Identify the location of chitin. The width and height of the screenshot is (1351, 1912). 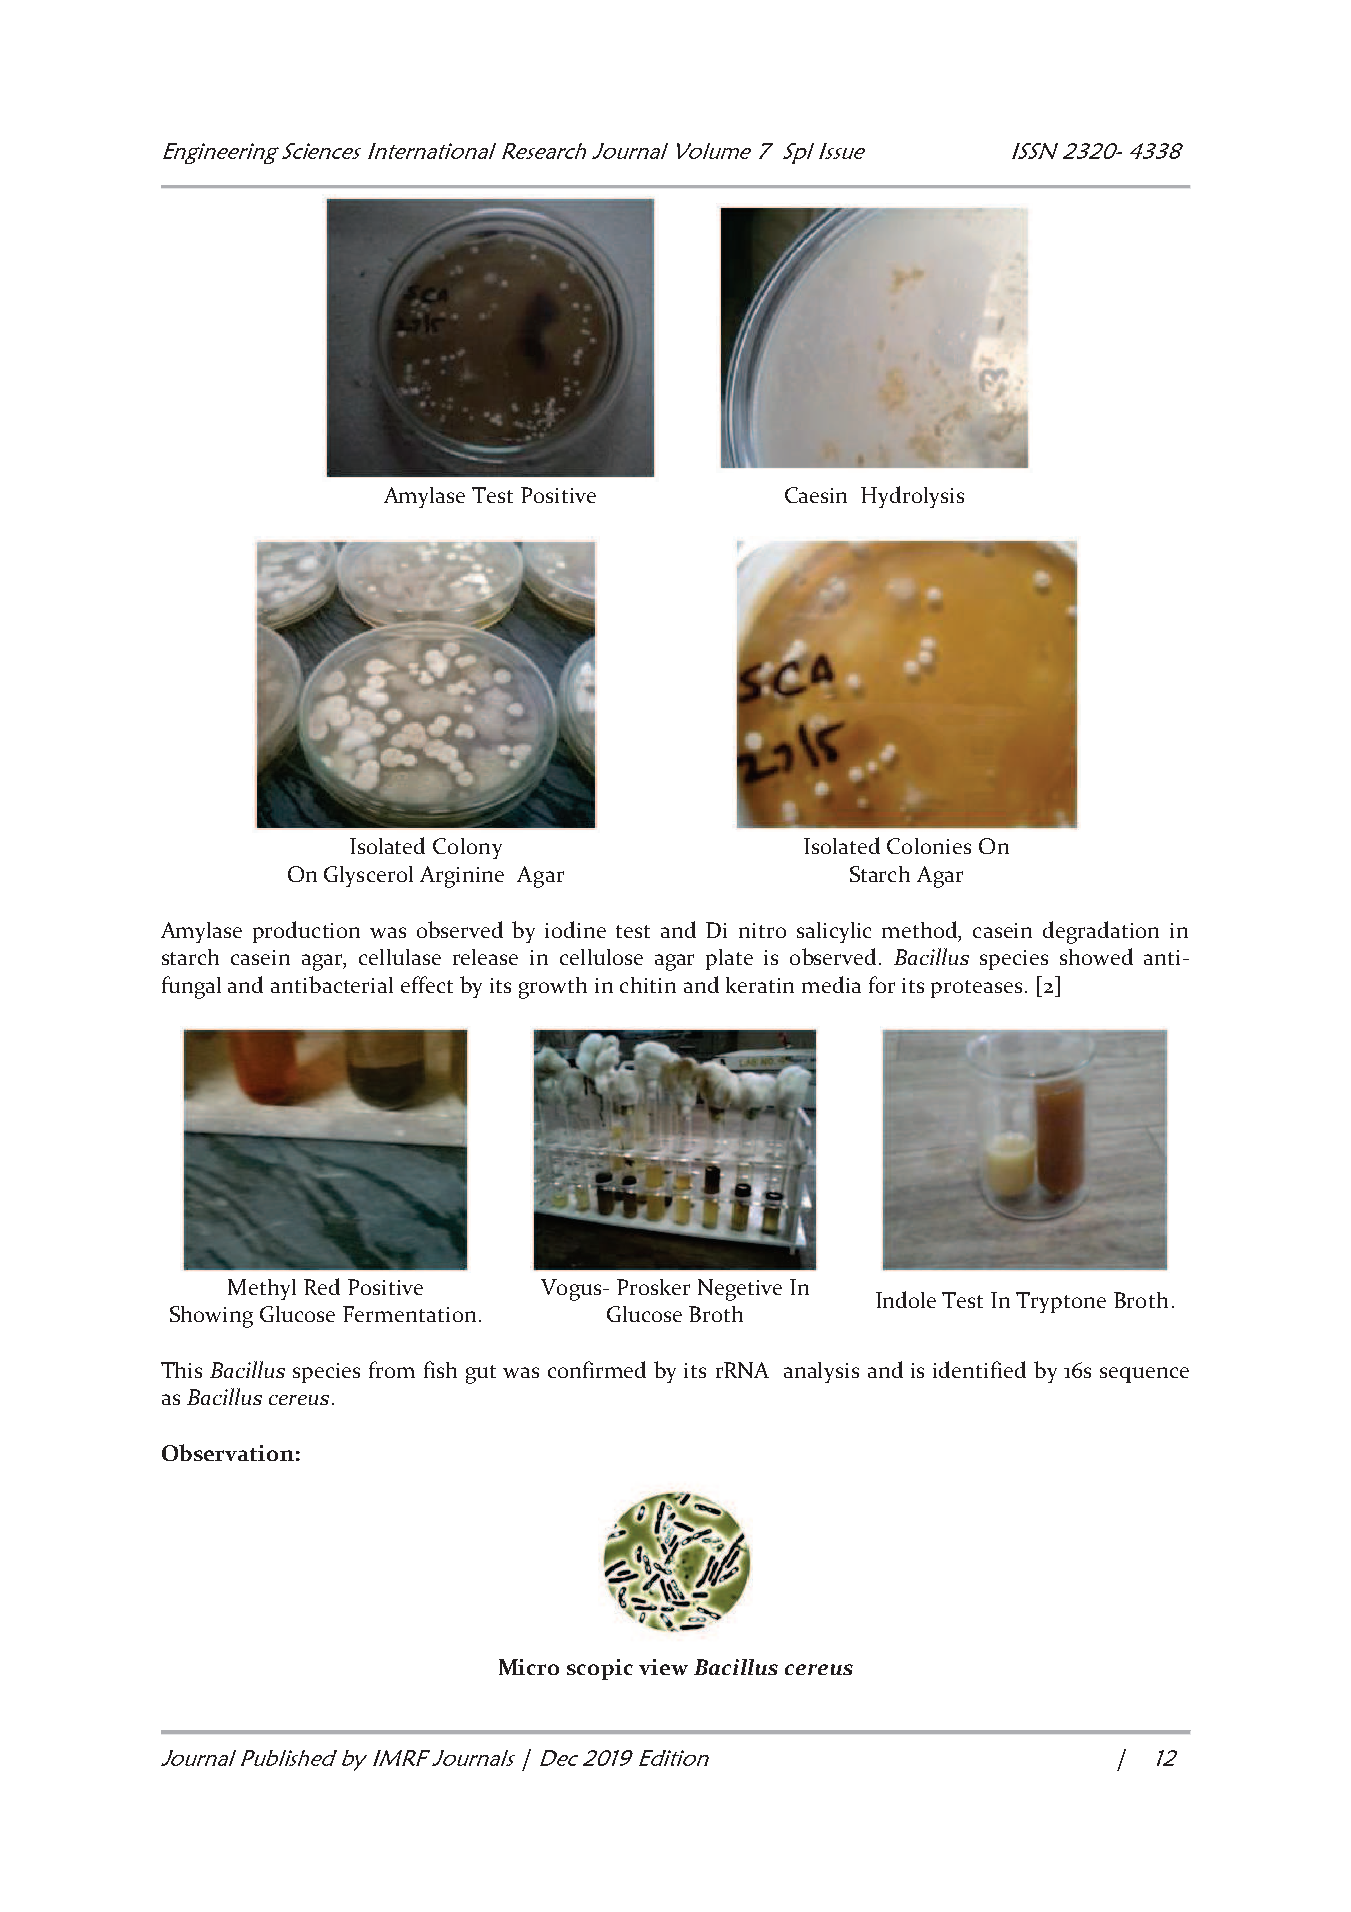
(648, 985).
